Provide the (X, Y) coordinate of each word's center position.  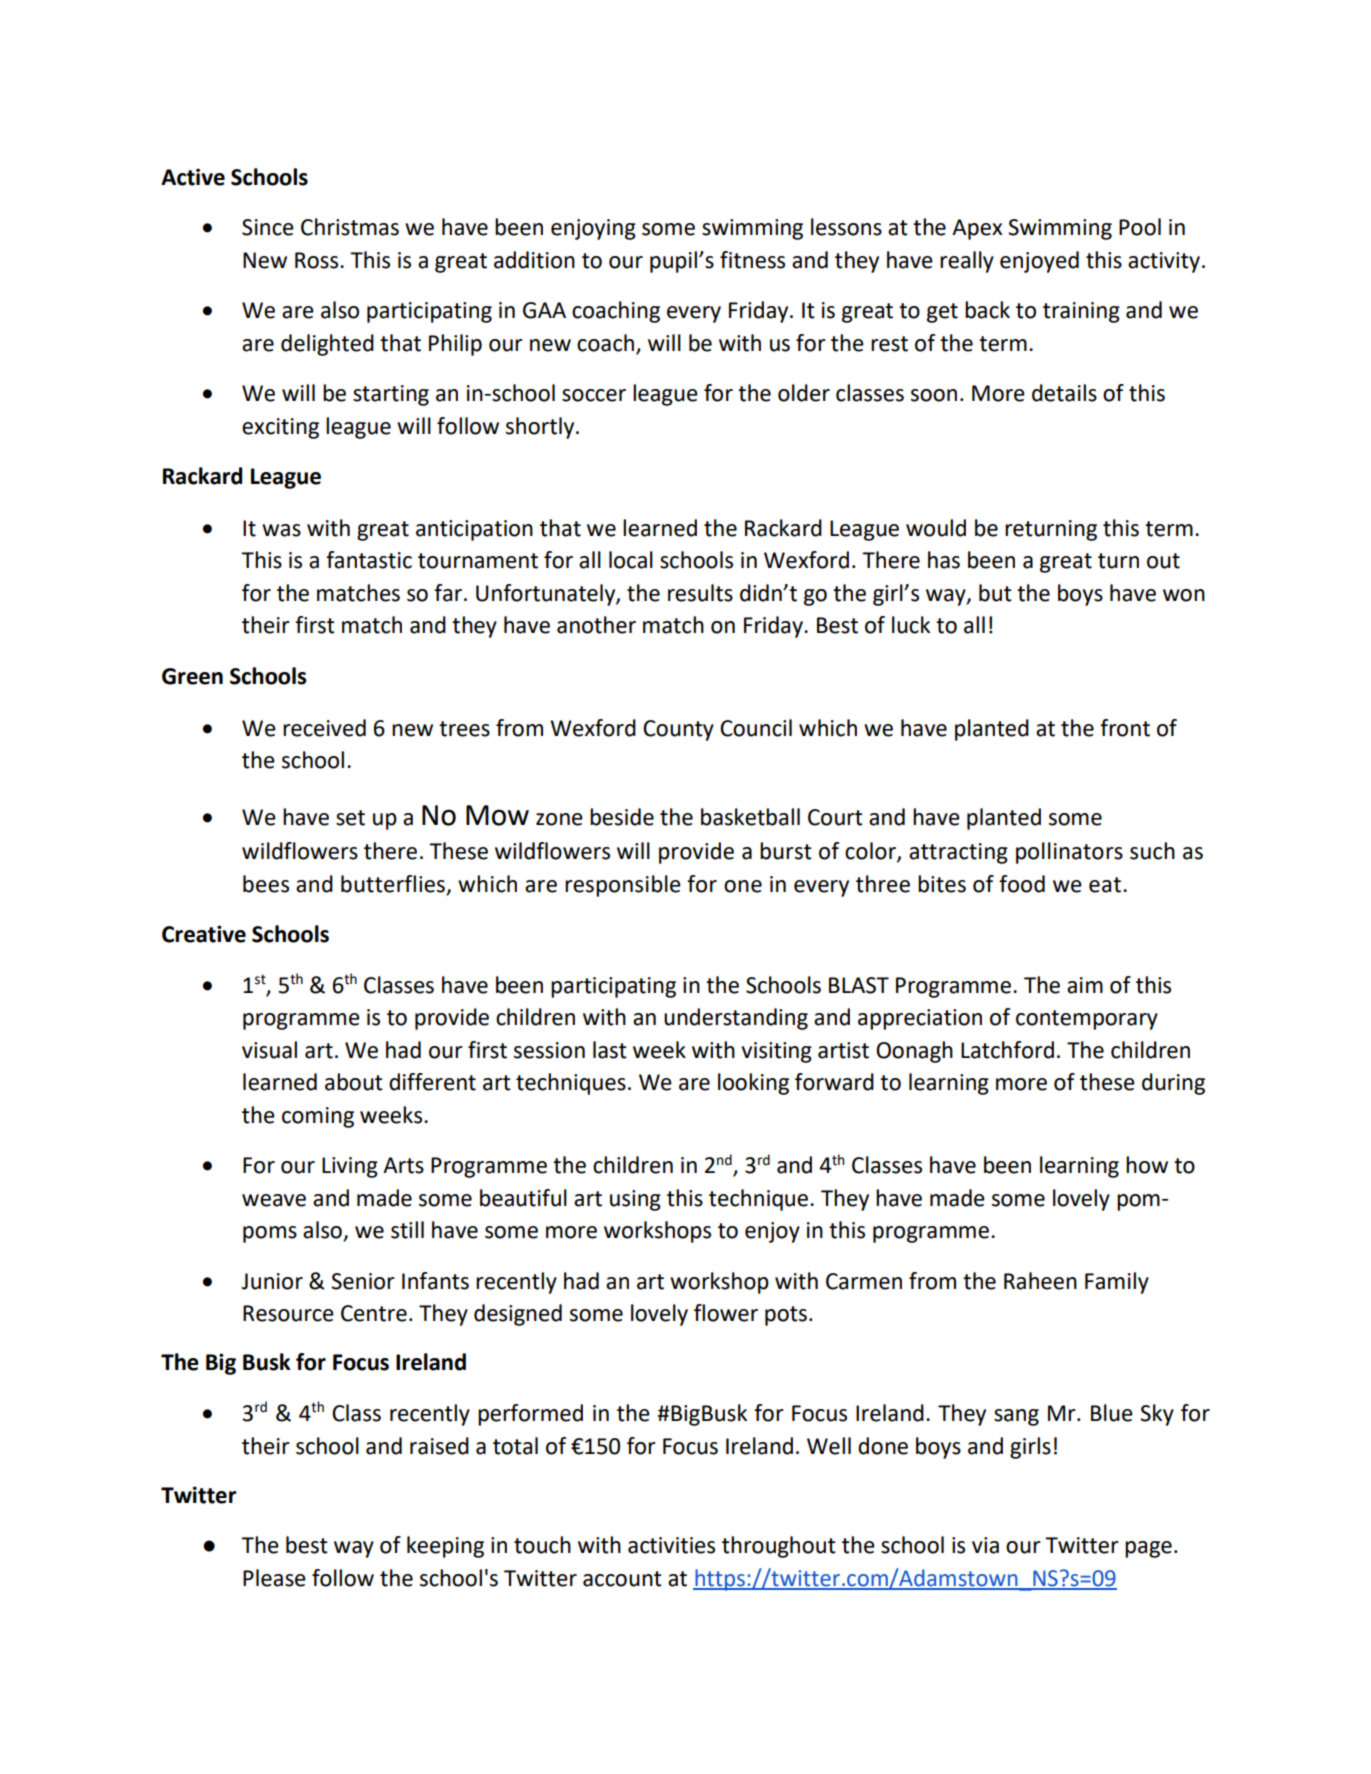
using (635, 1200)
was (281, 530)
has (944, 560)
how (1147, 1165)
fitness (752, 260)
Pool (1140, 227)
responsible (623, 886)
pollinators (1069, 853)
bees (266, 884)
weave (274, 1200)
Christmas (350, 227)
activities (671, 1545)
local (631, 560)
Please (274, 1578)
